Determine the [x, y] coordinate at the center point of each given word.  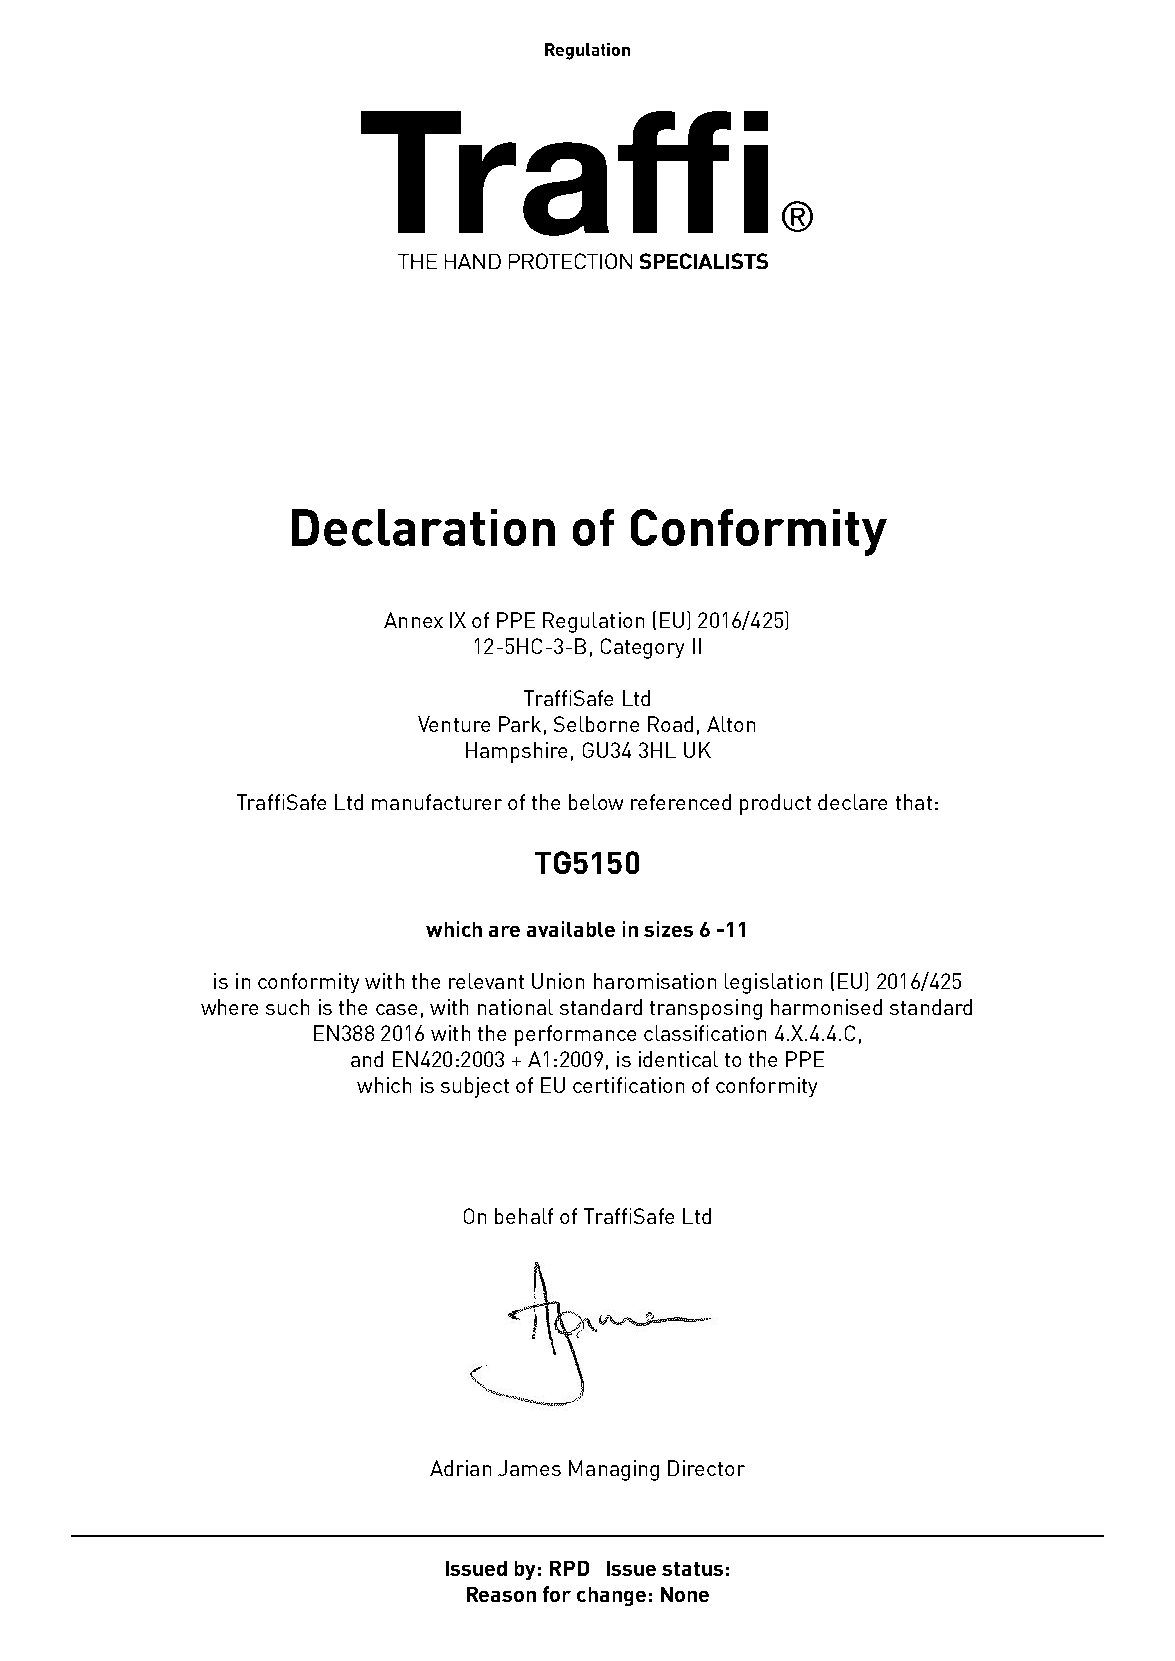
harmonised [826, 1007]
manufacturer [437, 802]
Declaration [423, 527]
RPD [569, 1568]
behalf [524, 1216]
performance [575, 1035]
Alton [731, 724]
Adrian [460, 1468]
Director [706, 1468]
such [287, 1007]
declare [852, 802]
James [529, 1468]
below [596, 802]
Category [642, 648]
